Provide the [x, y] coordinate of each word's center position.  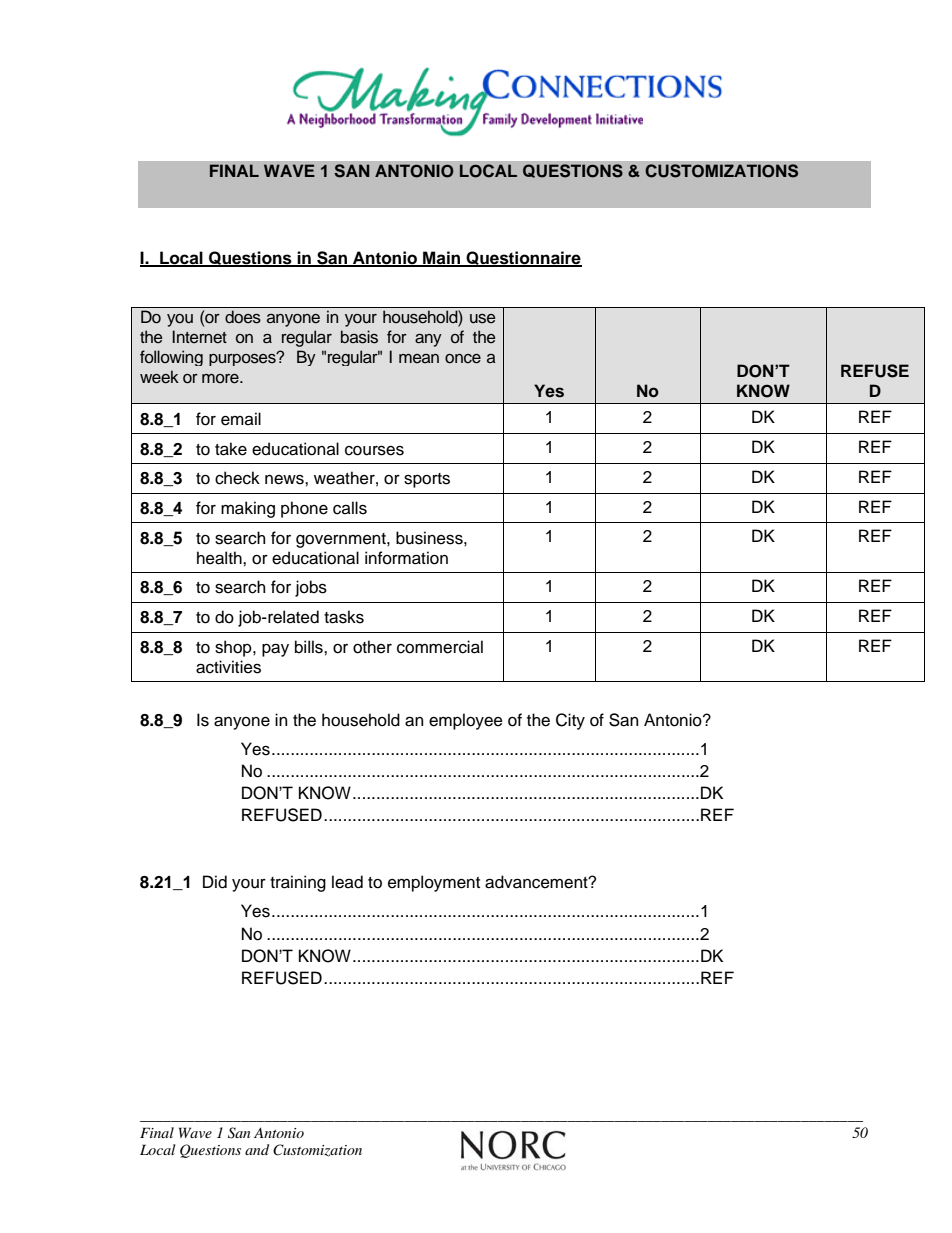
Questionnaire [523, 259]
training [298, 883]
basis [359, 337]
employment [434, 883]
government [342, 540]
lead [347, 882]
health [220, 558]
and [257, 1149]
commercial [440, 647]
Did [215, 882]
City [570, 721]
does [243, 317]
